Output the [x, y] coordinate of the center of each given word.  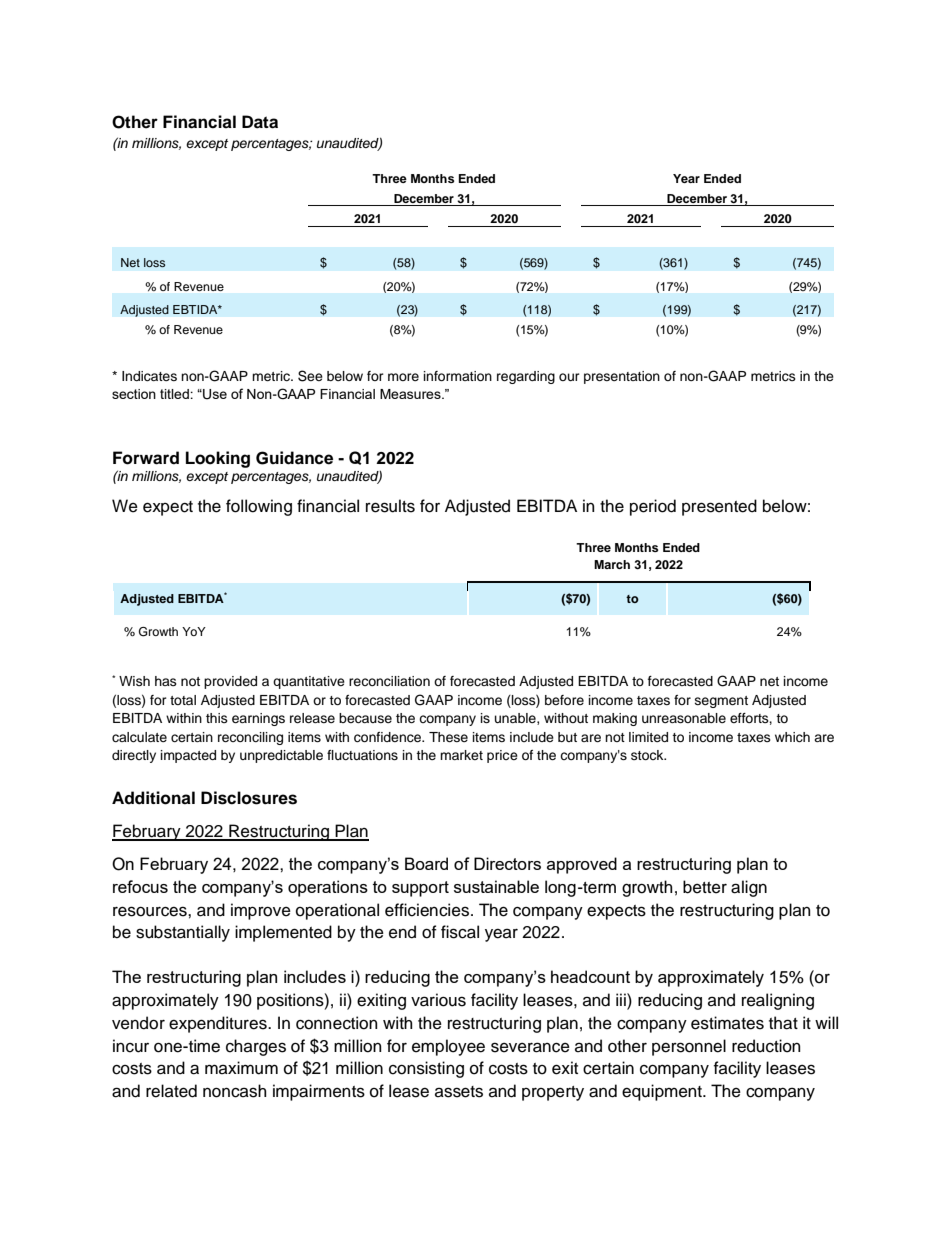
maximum [241, 1068]
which [792, 737]
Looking [218, 459]
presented [719, 507]
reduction [766, 1046]
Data [260, 122]
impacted [188, 756]
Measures [411, 394]
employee [448, 1047]
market [461, 755]
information [458, 376]
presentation [622, 377]
